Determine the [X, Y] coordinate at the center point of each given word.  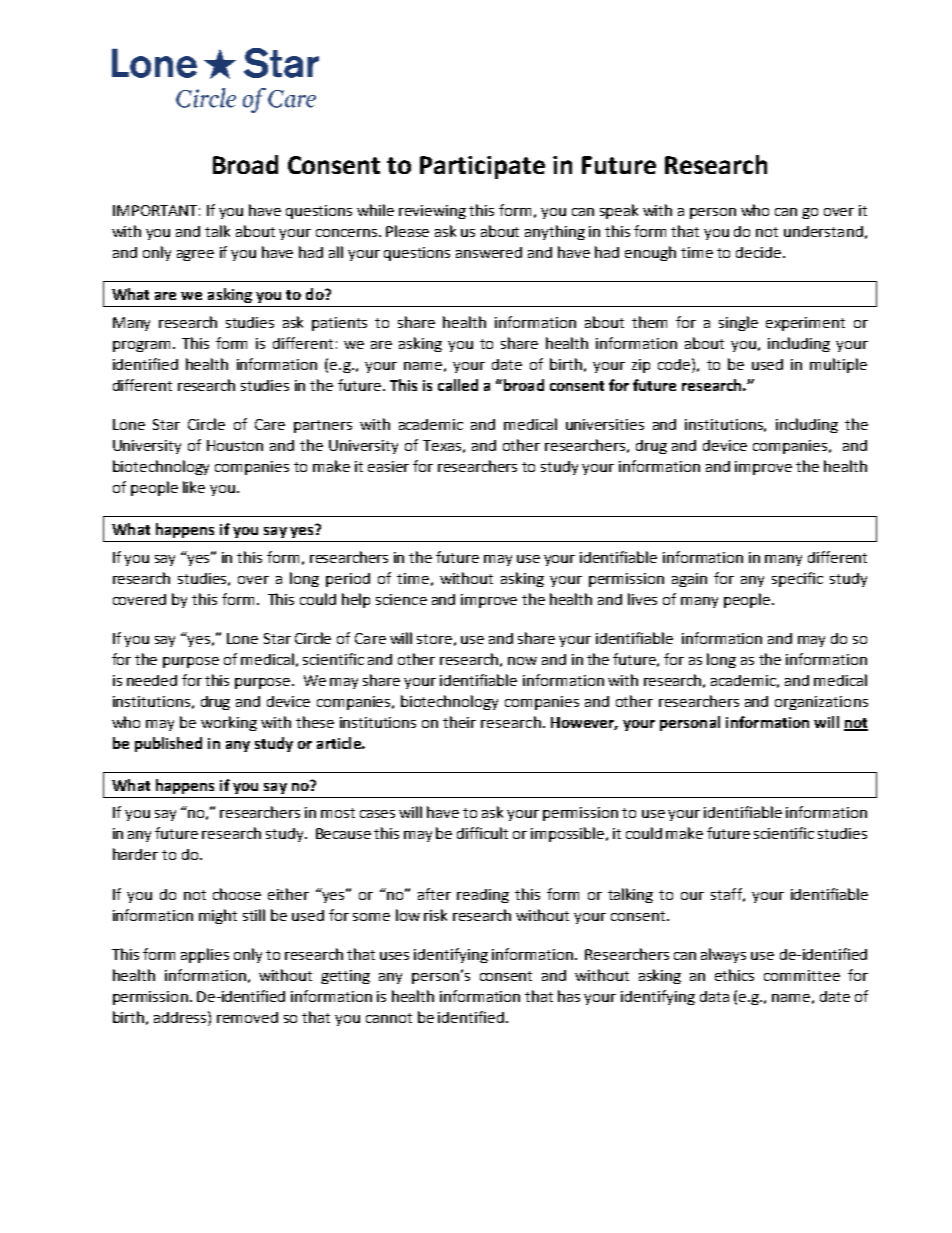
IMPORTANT [156, 210]
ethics [734, 975]
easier [388, 466]
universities [605, 424]
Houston [235, 445]
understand [823, 231]
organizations [821, 703]
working [229, 723]
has [569, 996]
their [459, 722]
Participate [482, 167]
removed [247, 1017]
